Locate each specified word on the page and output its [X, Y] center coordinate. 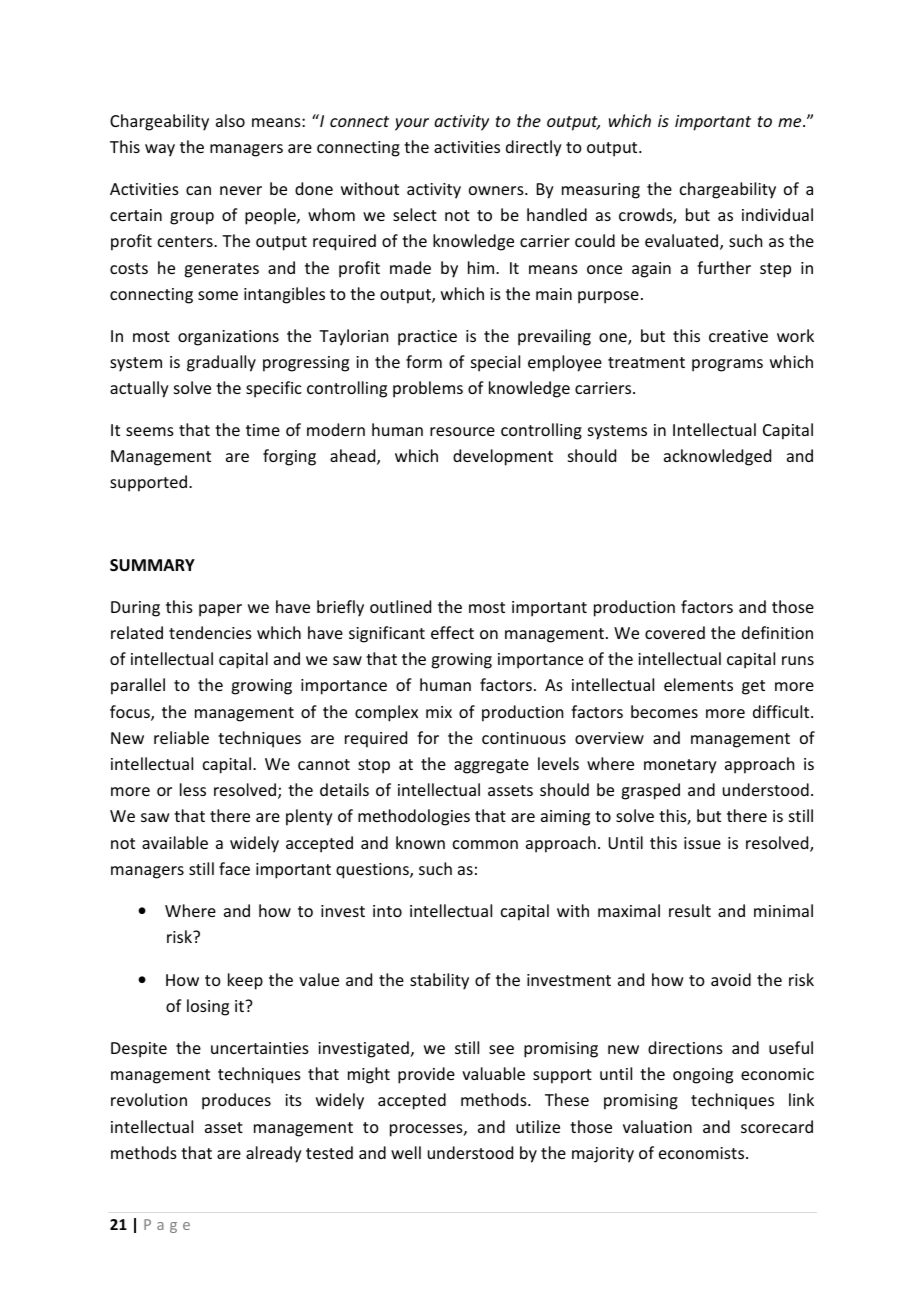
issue [702, 843]
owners [497, 190]
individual [777, 214]
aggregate [491, 766]
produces [236, 1101]
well [406, 1152]
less [193, 789]
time [263, 430]
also [230, 120]
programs [727, 365]
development [503, 457]
